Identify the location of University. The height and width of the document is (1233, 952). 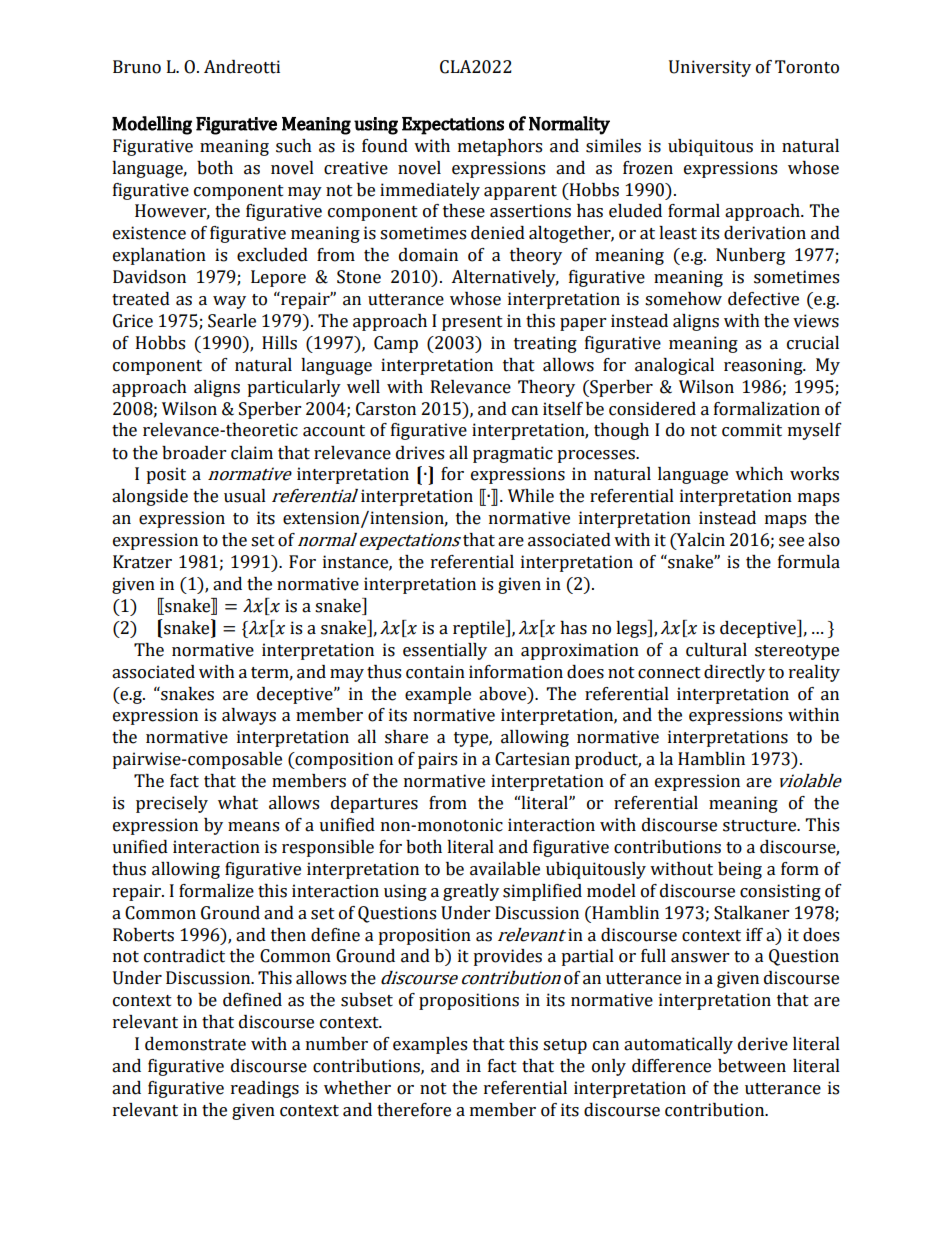
(710, 68).
